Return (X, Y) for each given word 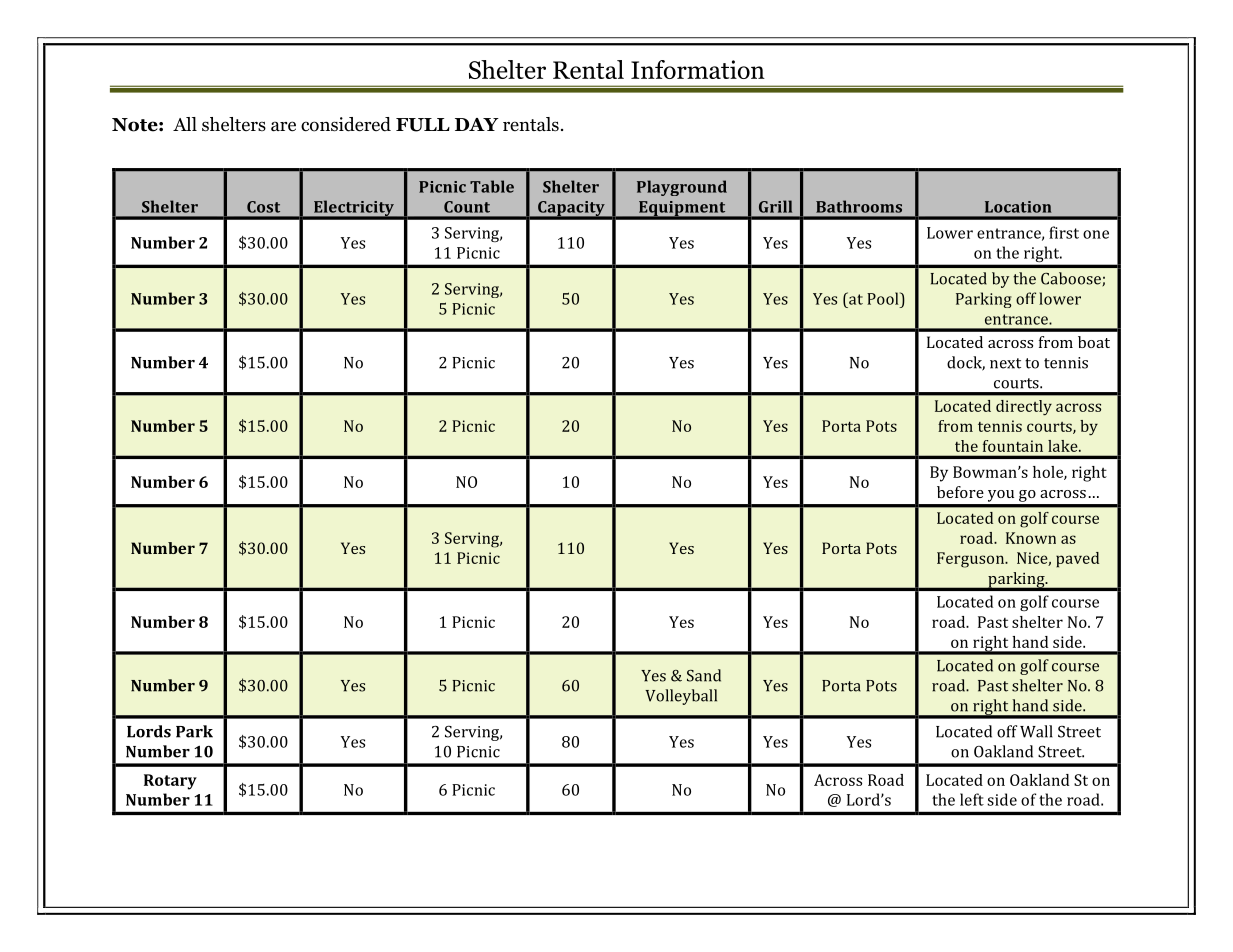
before (960, 492)
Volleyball (681, 697)
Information (698, 69)
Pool (884, 298)
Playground (682, 188)
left (972, 799)
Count (467, 207)
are (283, 126)
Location (1018, 207)
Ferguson (972, 560)
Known (1031, 538)
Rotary (170, 782)
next (1005, 363)
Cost (263, 207)
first (1064, 232)
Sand (704, 675)
